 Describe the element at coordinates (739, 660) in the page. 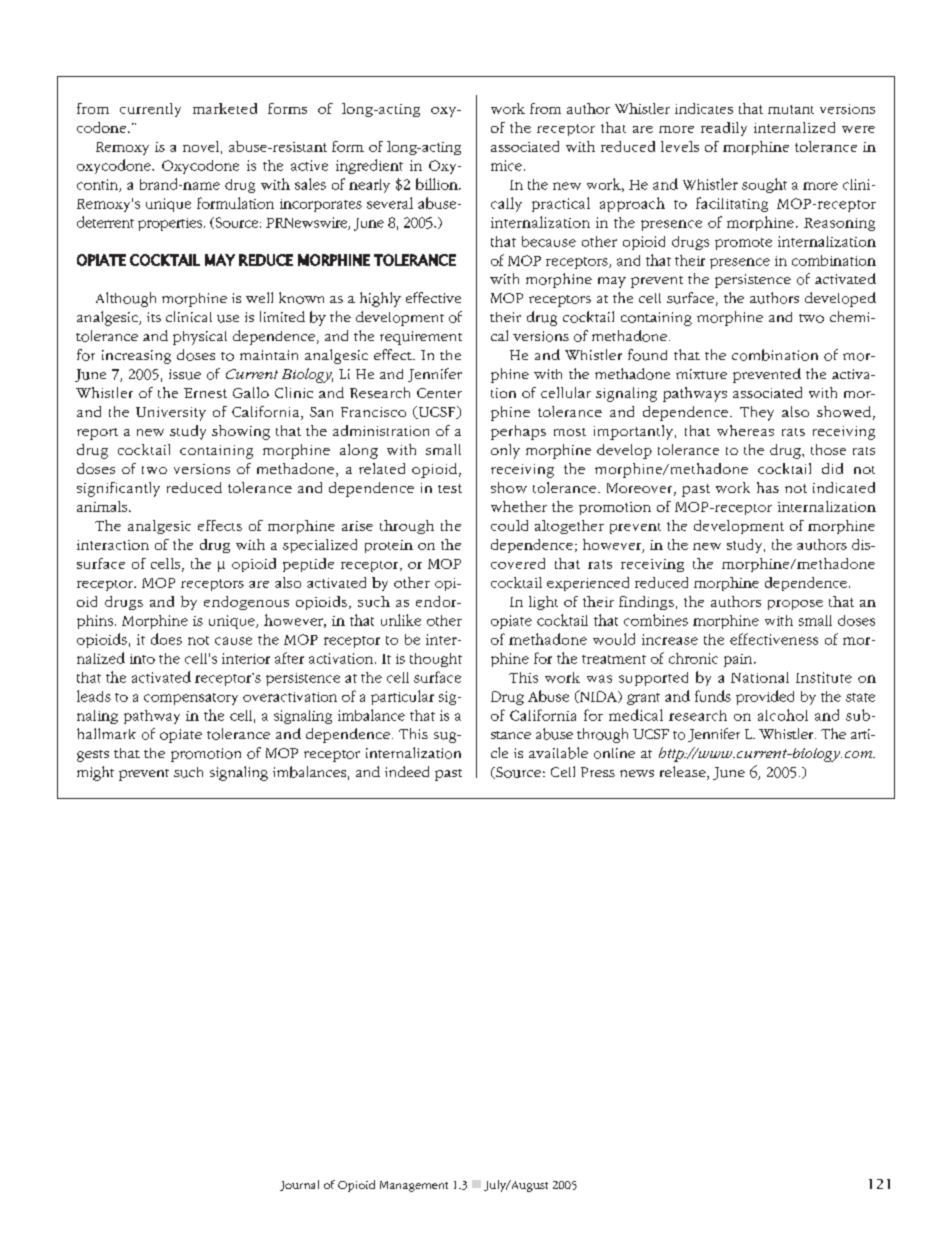

I see `pain` at that location.
